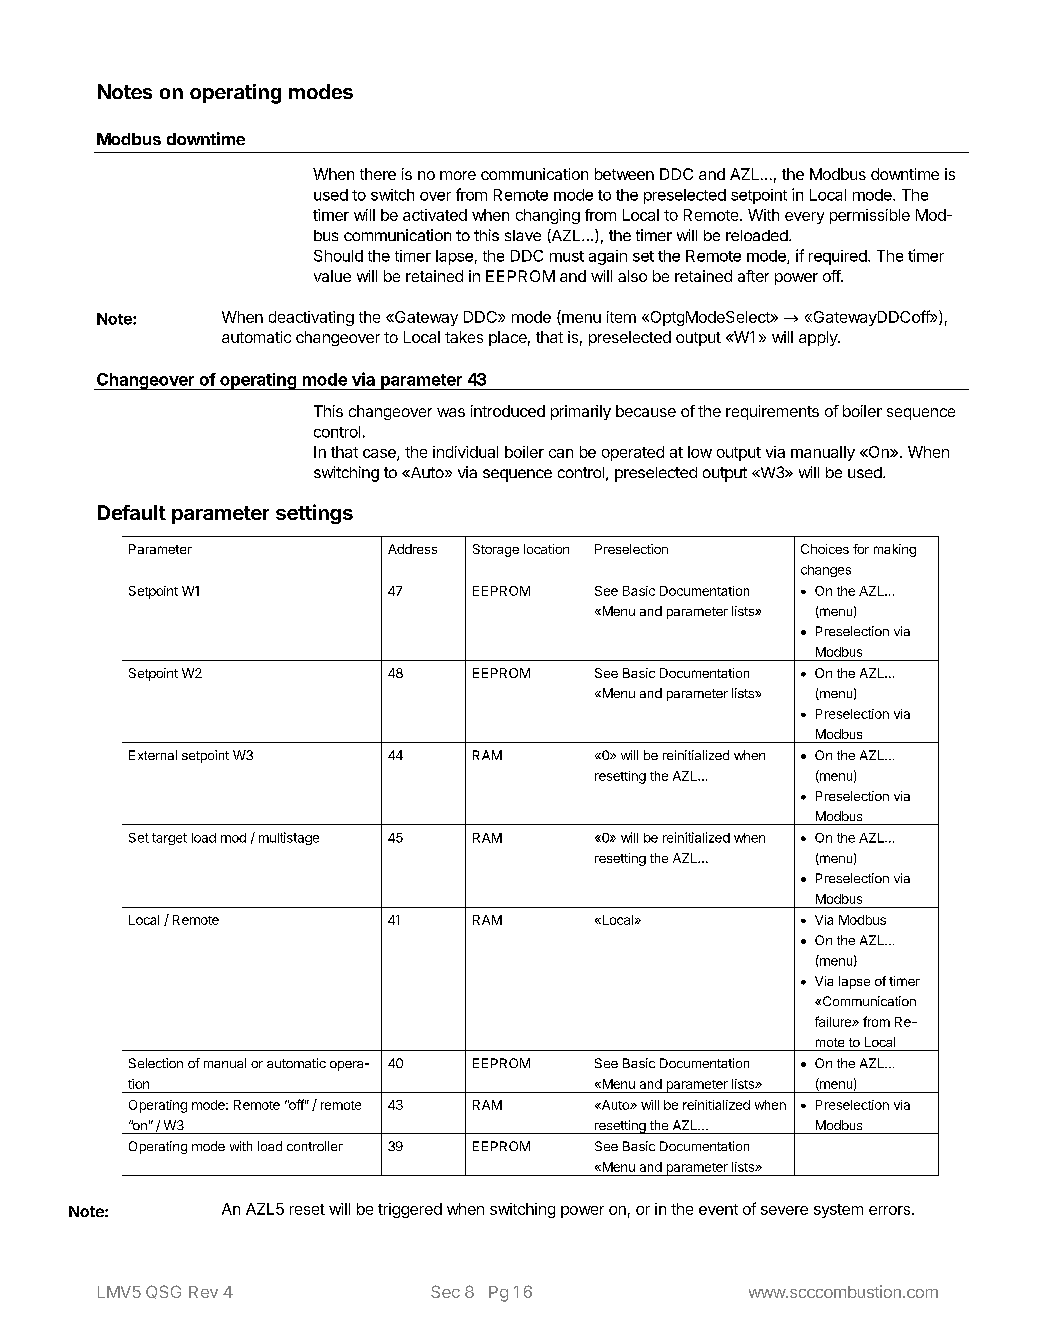 This document has height=1344, width=1039. What do you see at coordinates (804, 218) in the document?
I see `every` at bounding box center [804, 218].
